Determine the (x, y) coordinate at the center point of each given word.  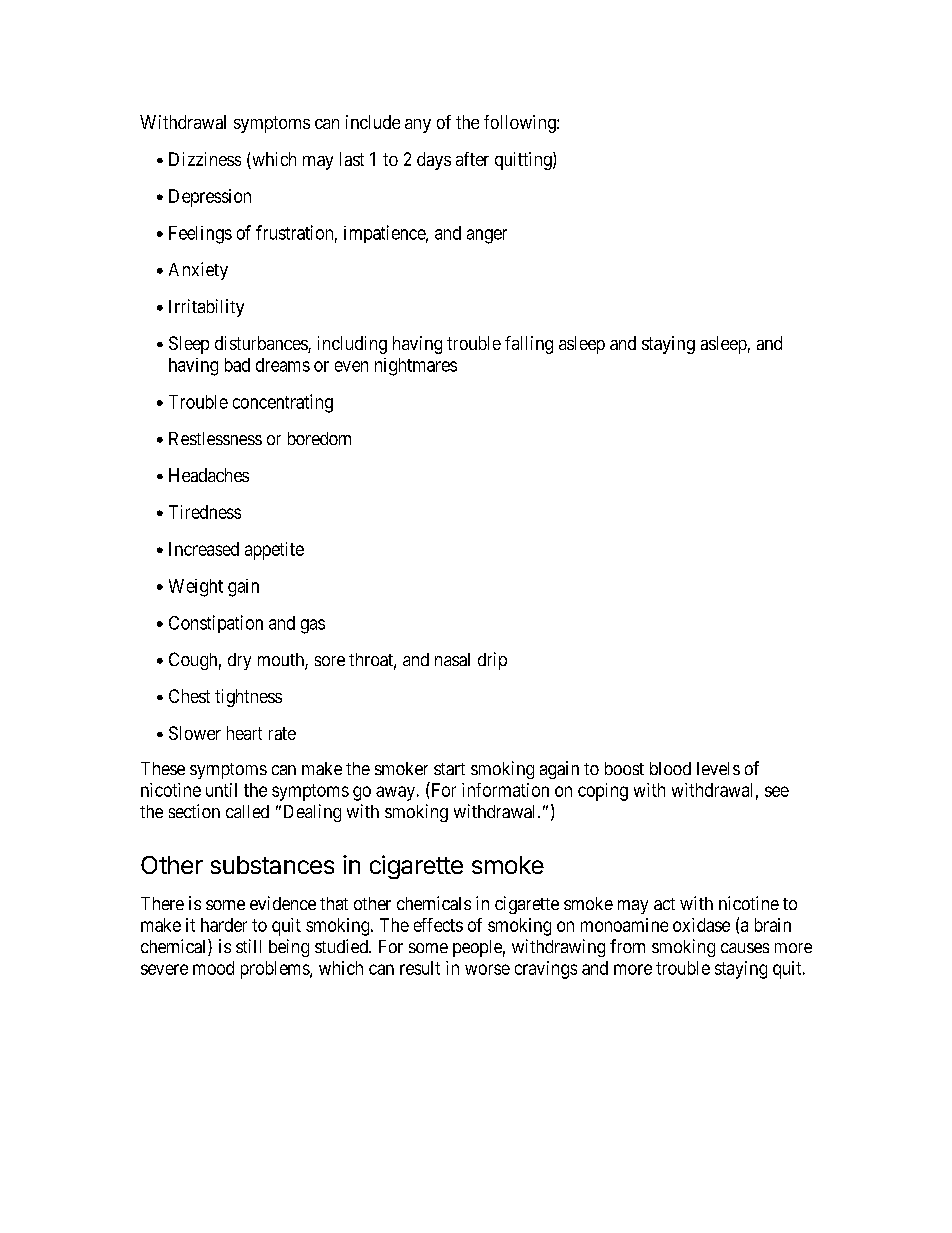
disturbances (262, 344)
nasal (452, 659)
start (449, 769)
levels (718, 768)
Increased (204, 549)
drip (492, 661)
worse (487, 969)
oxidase (701, 925)
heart (244, 733)
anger (487, 236)
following (521, 124)
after (472, 159)
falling (529, 345)
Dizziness (205, 159)
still (248, 946)
